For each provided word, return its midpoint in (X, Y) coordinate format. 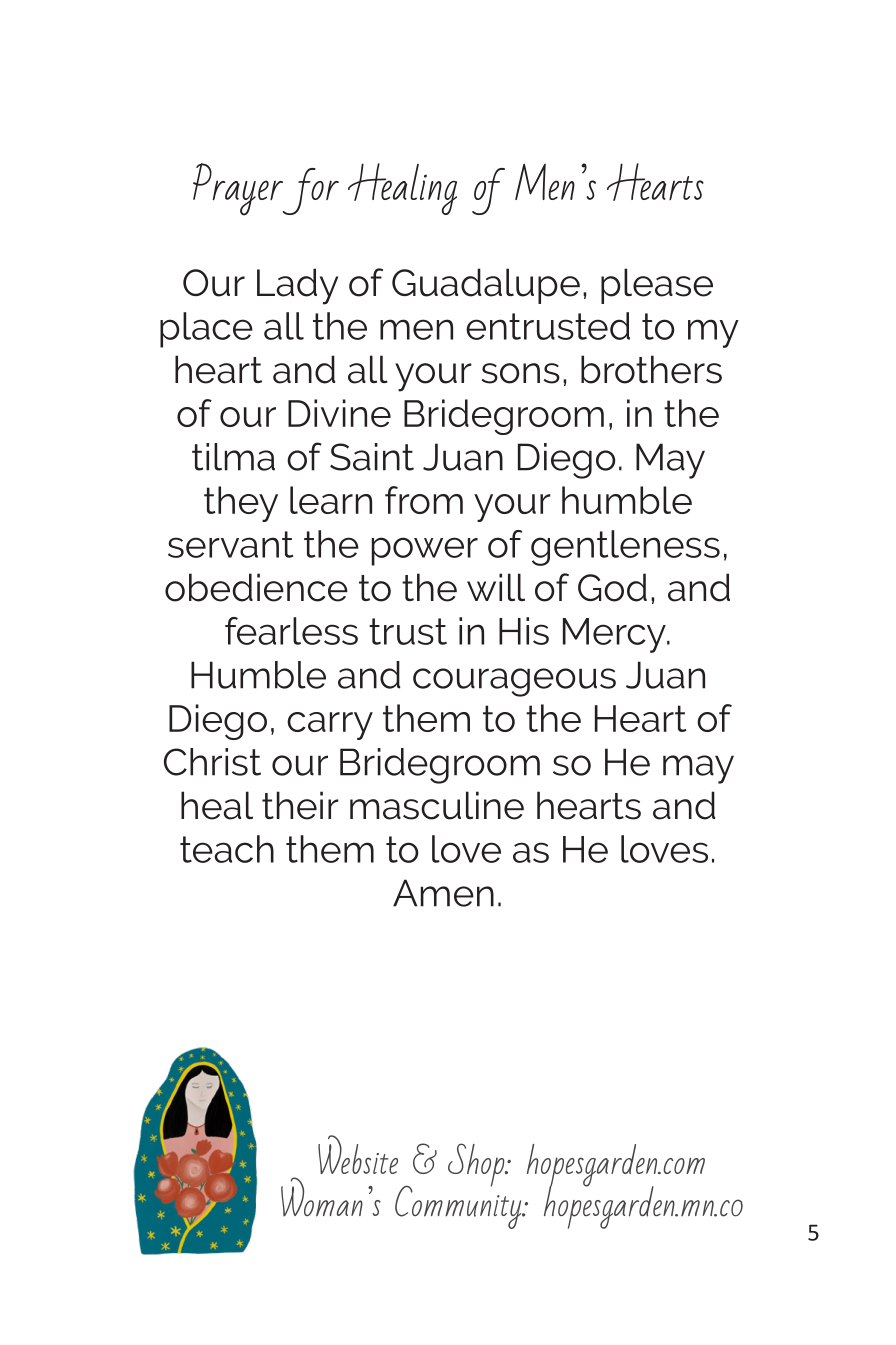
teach (227, 849)
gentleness (625, 548)
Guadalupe (486, 286)
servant (230, 544)
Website (358, 1154)
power (425, 551)
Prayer (239, 189)
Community (459, 1206)
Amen (443, 893)
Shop (477, 1165)
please (657, 286)
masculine (437, 805)
